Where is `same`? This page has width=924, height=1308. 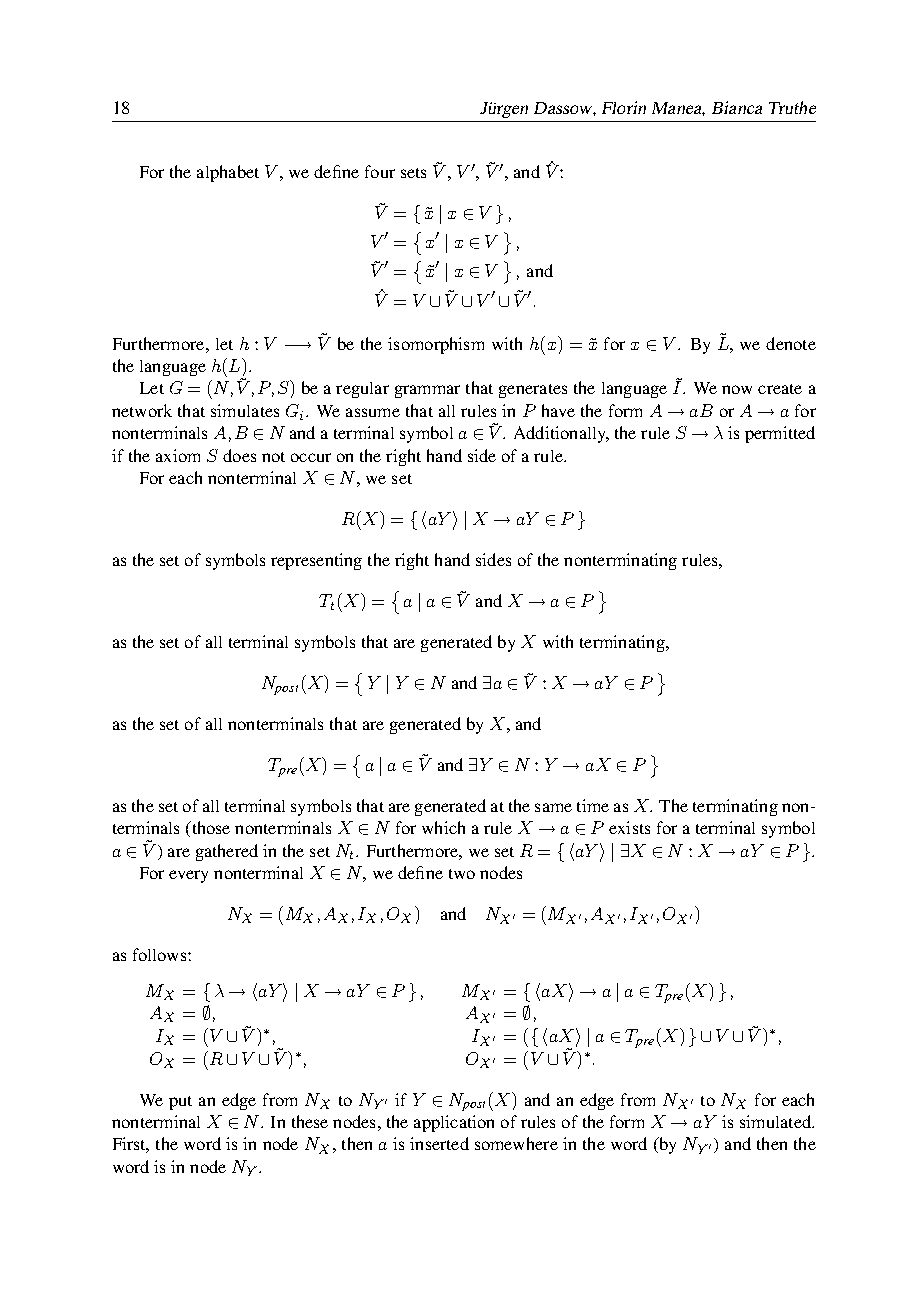 same is located at coordinates (553, 807).
